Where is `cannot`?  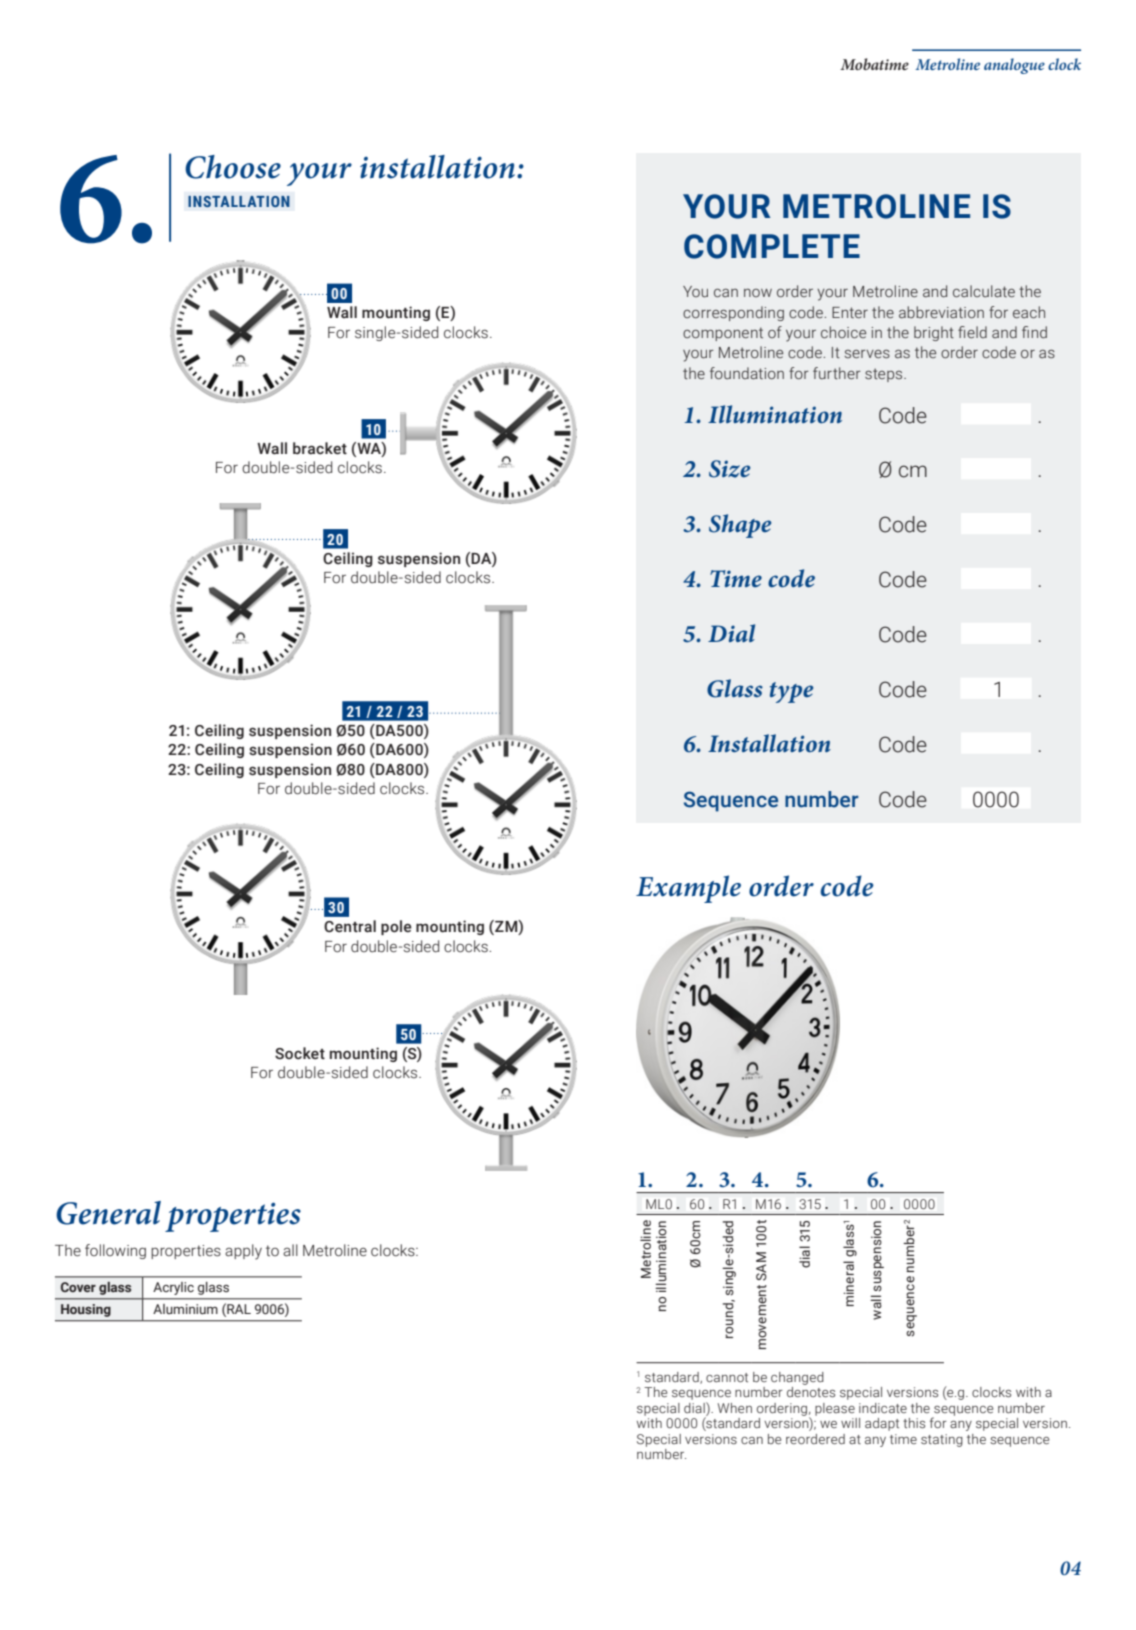 cannot is located at coordinates (727, 1377).
